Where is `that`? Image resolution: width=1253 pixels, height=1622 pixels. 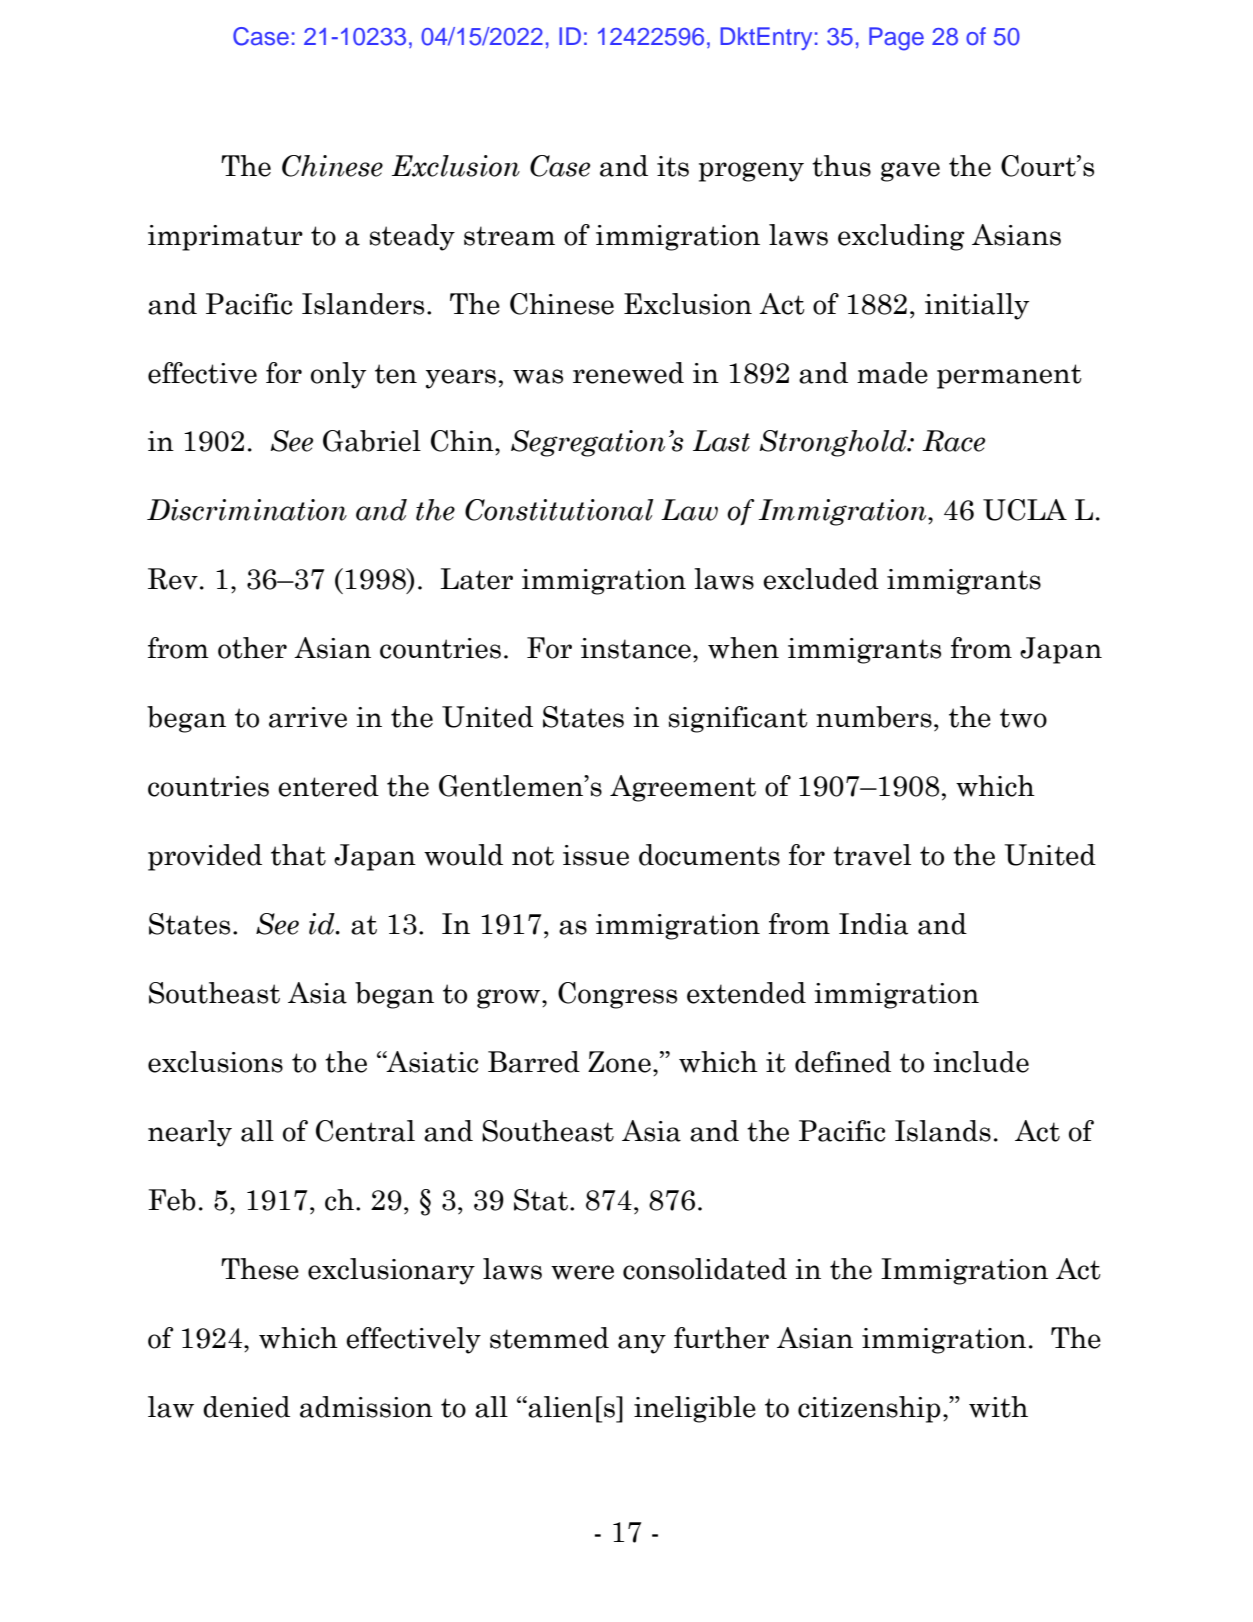
that is located at coordinates (298, 855).
